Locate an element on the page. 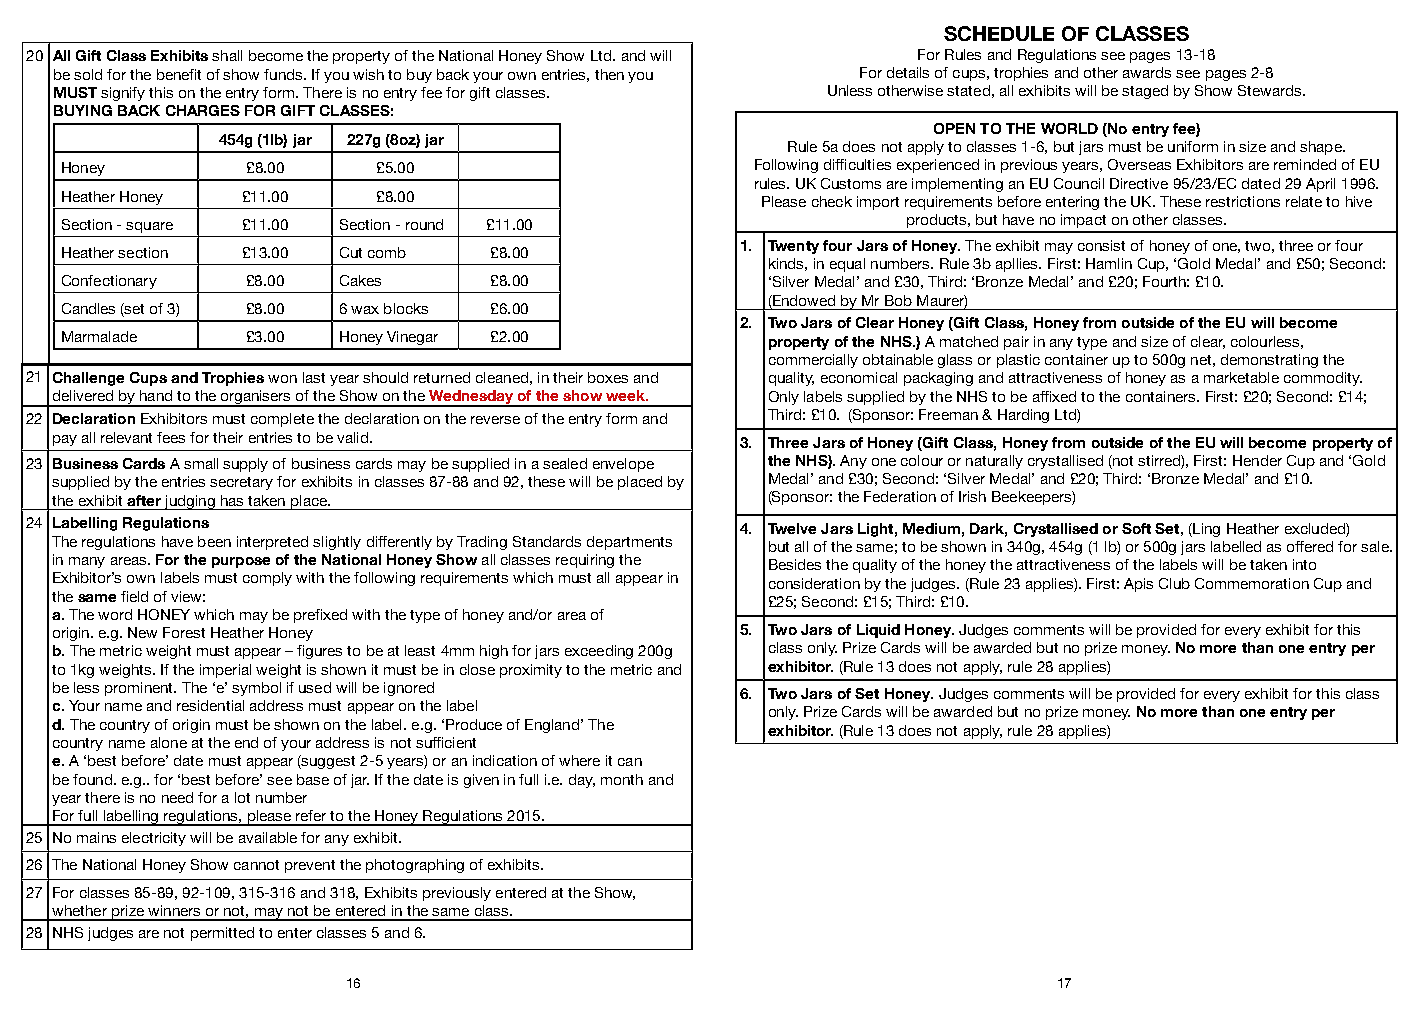 The width and height of the image is (1422, 1009). restrictions is located at coordinates (1243, 201).
